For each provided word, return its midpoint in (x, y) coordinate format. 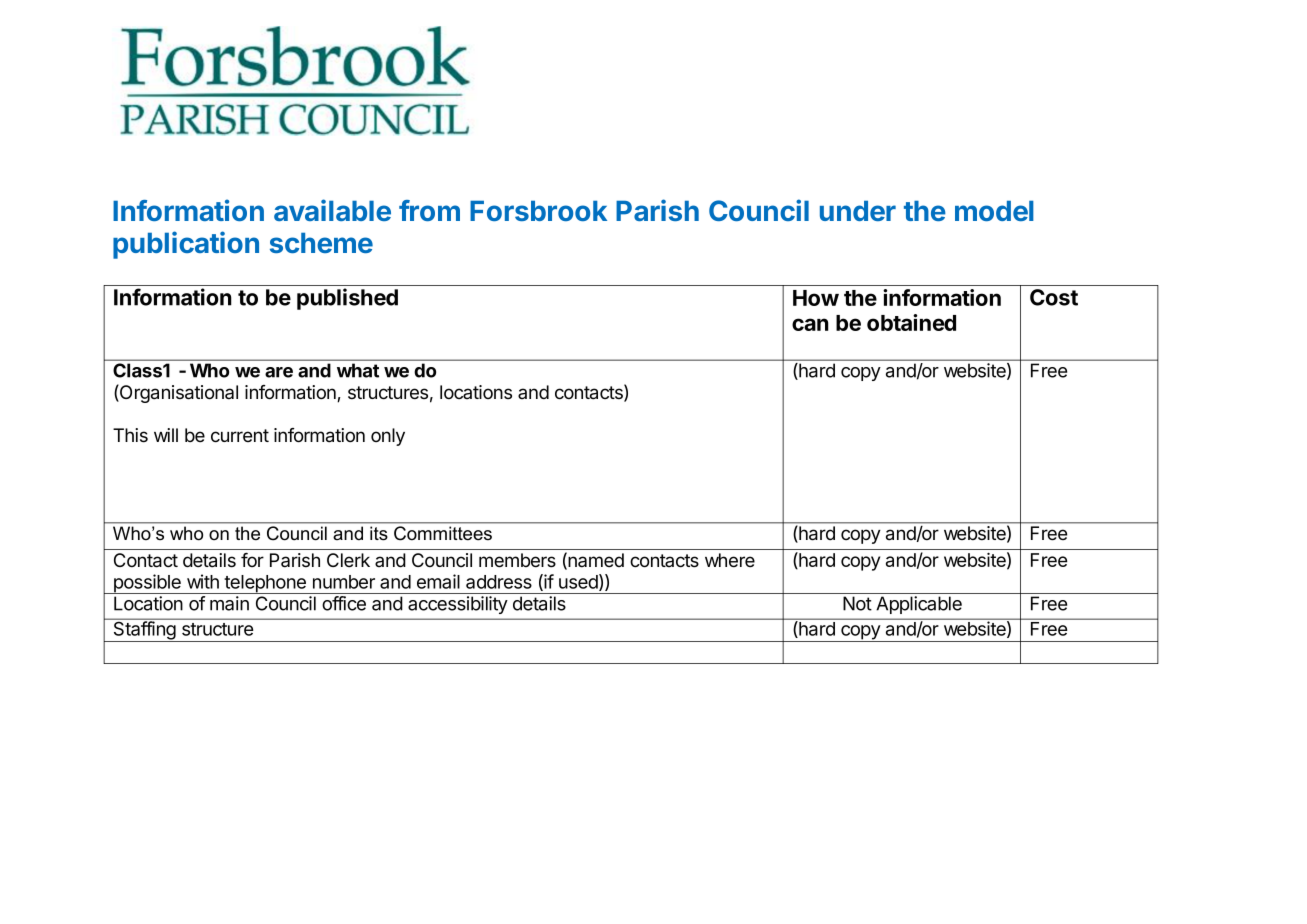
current (240, 436)
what (358, 370)
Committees (443, 533)
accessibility (457, 605)
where (730, 560)
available (332, 210)
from (429, 210)
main (229, 603)
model (994, 210)
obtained (911, 322)
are (279, 372)
